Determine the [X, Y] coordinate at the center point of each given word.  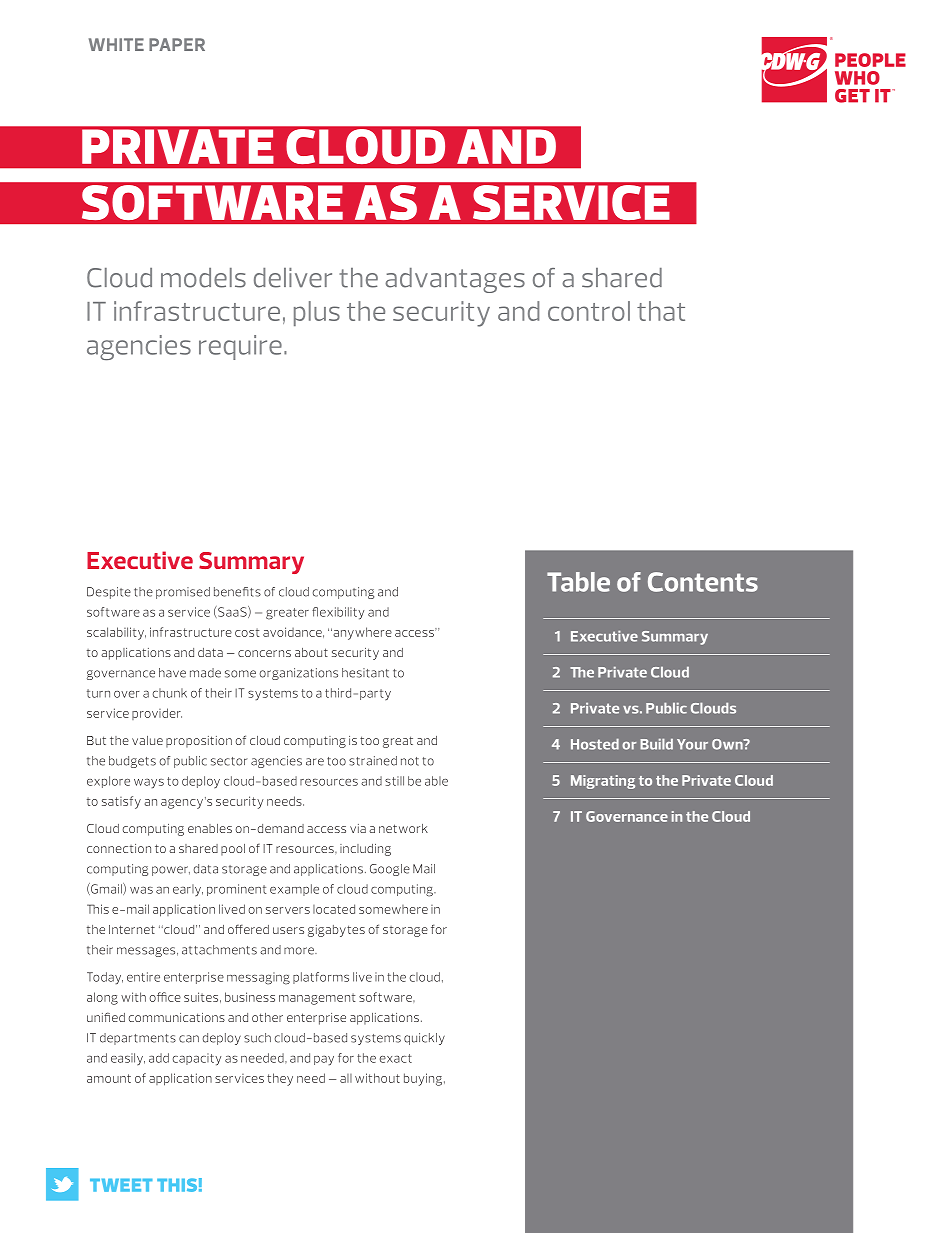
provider [157, 714]
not [410, 761]
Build [656, 744]
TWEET [121, 1185]
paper [177, 44]
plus [317, 313]
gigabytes [336, 931]
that [661, 311]
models [203, 278]
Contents [703, 582]
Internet [132, 929]
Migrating [603, 782]
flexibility [338, 613]
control [589, 311]
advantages [455, 280]
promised [183, 593]
